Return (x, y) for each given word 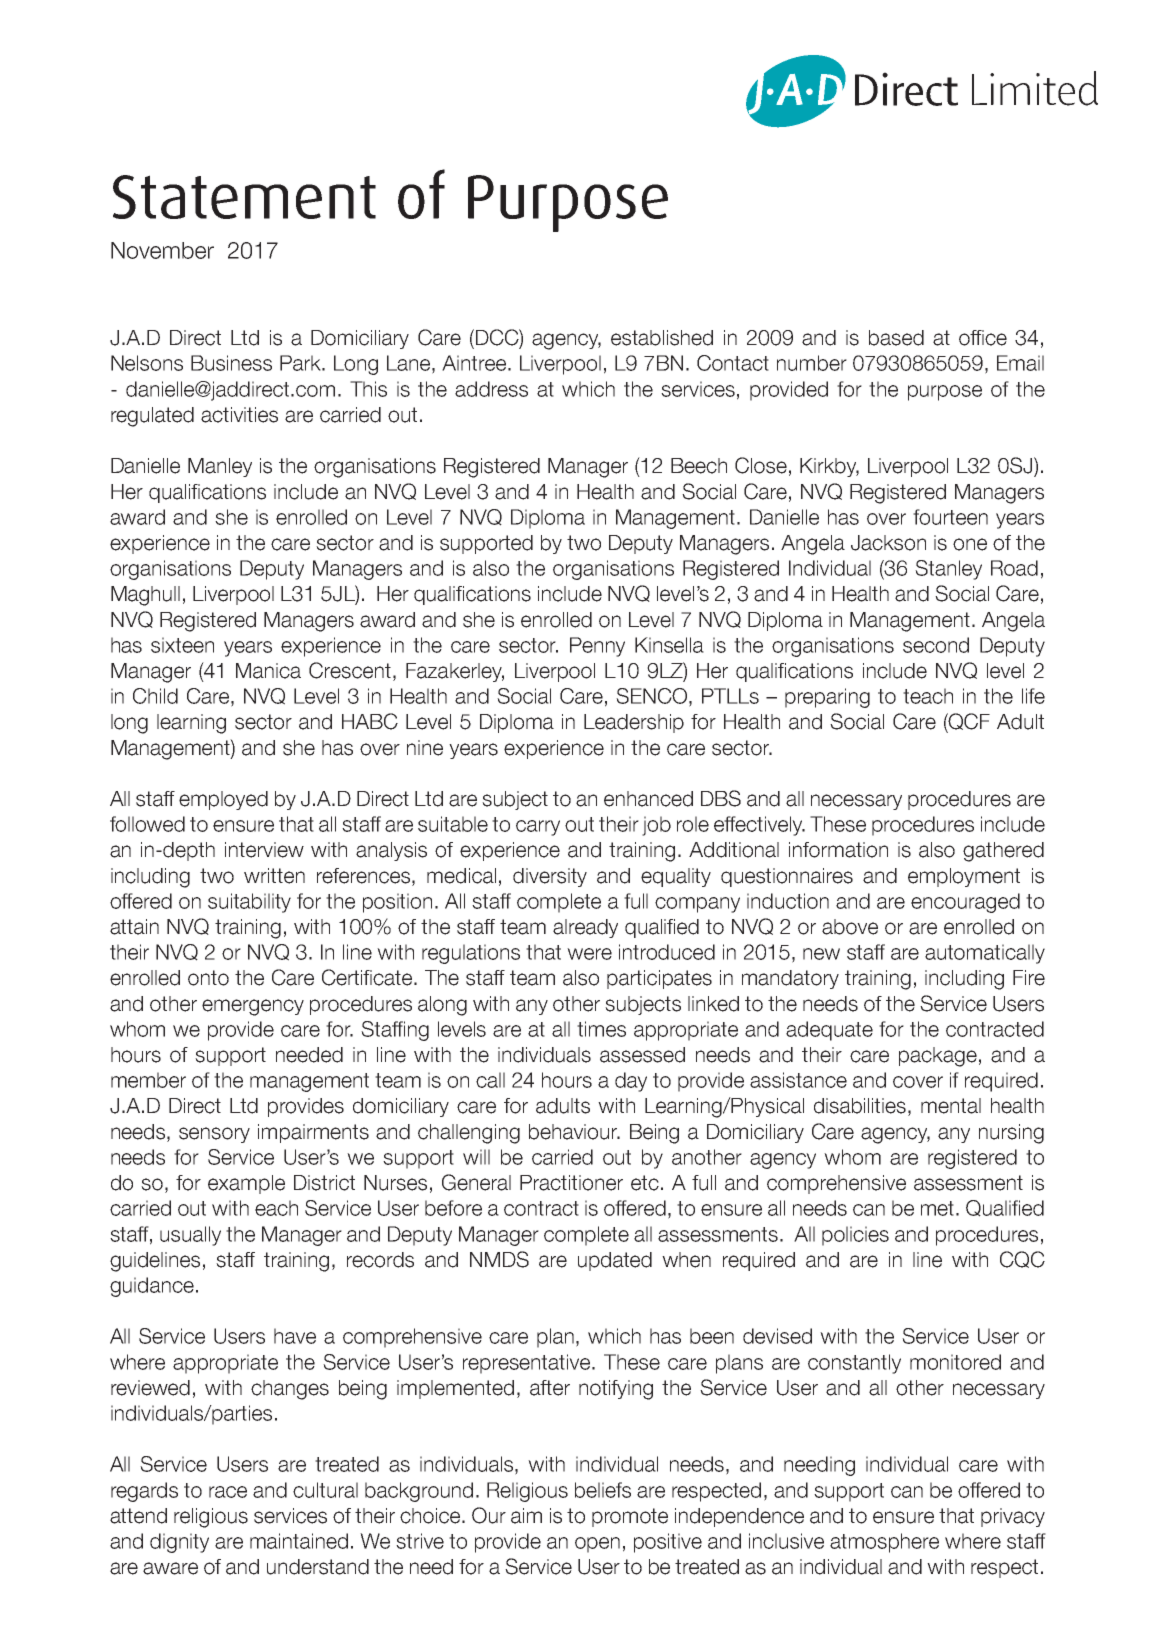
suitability (249, 903)
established (662, 338)
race (228, 1492)
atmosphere (884, 1543)
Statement (244, 197)
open (597, 1545)
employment (964, 877)
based (896, 338)
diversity (550, 877)
